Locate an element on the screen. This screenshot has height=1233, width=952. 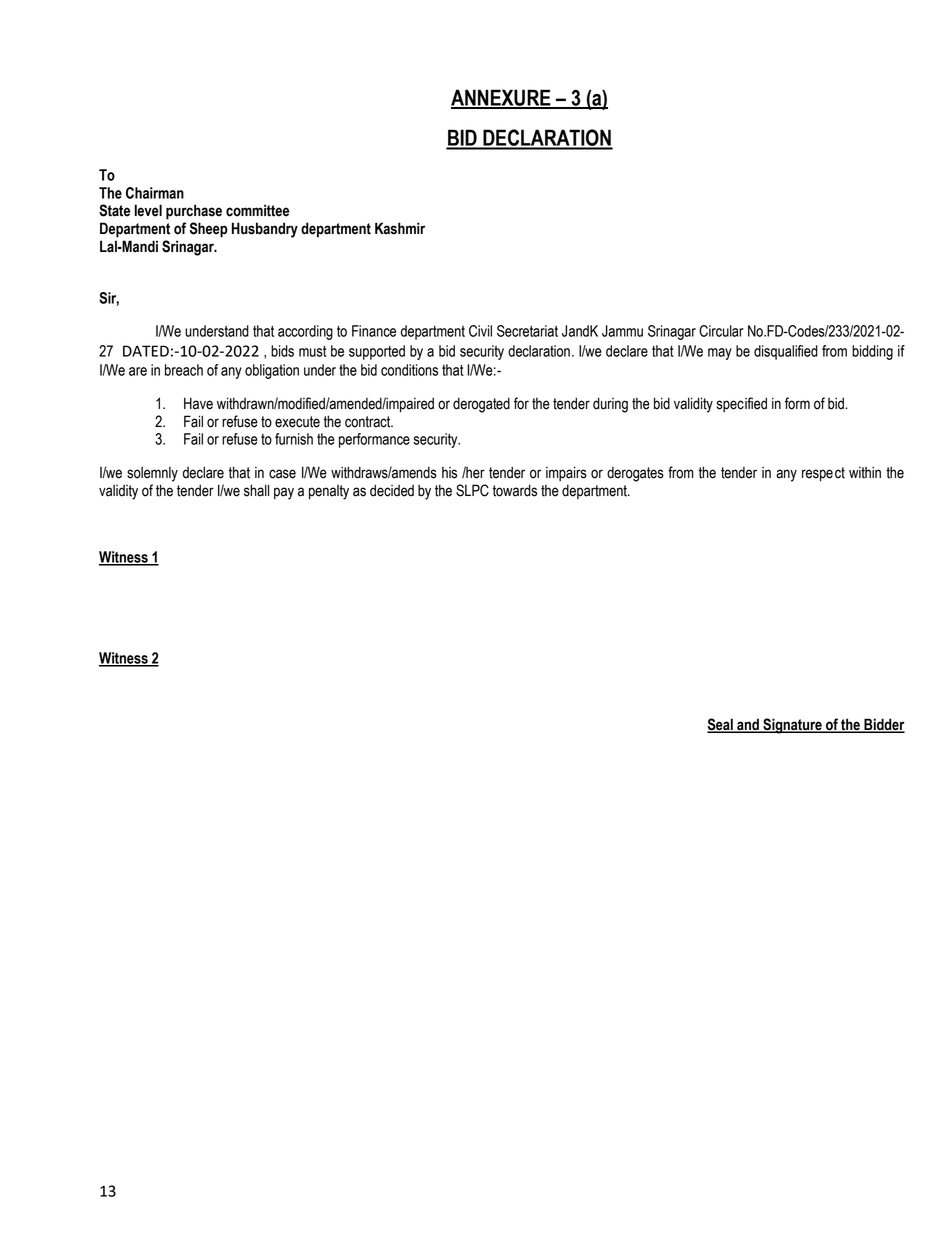
purchase is located at coordinates (194, 212).
